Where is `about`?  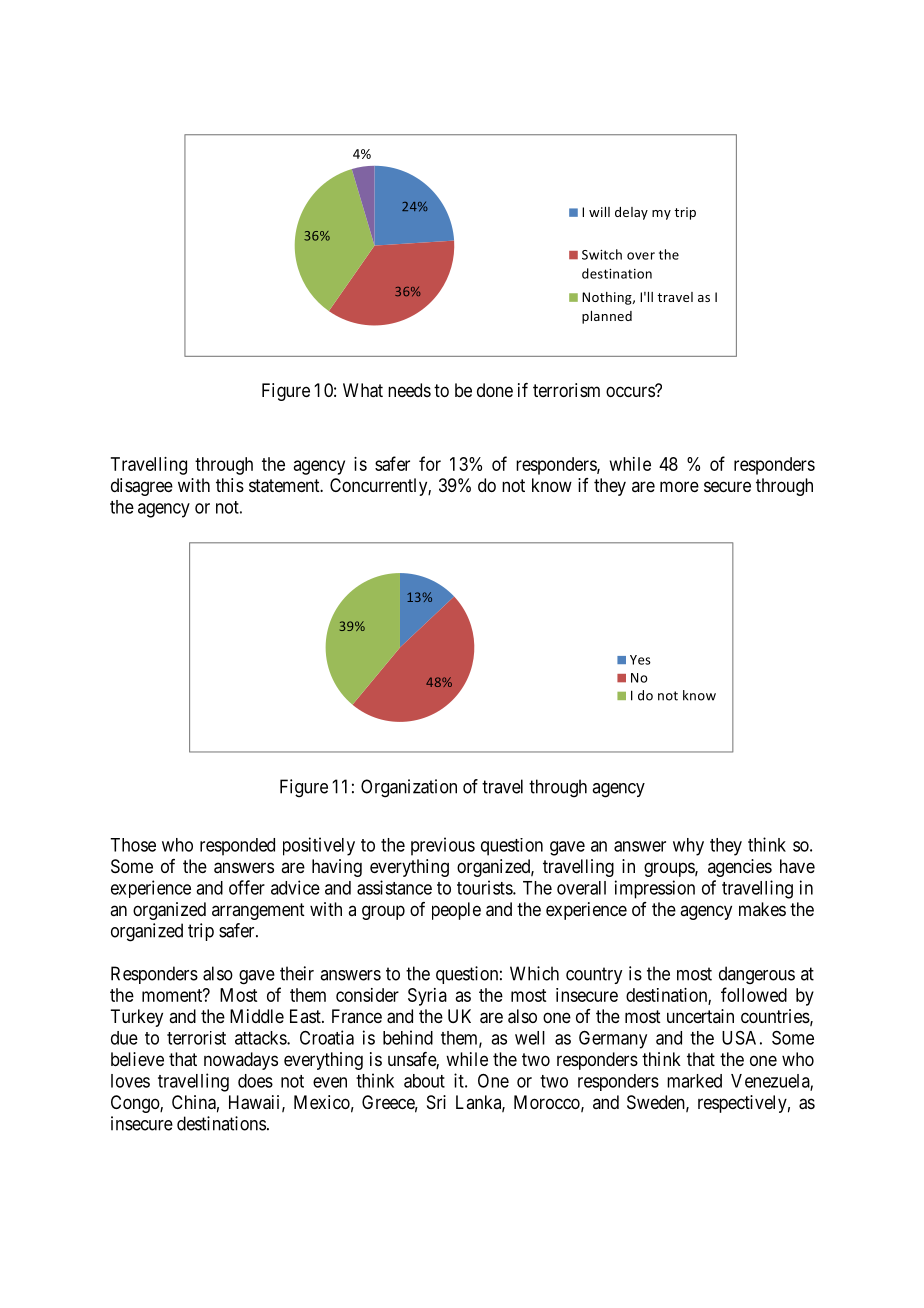 about is located at coordinates (424, 1081).
